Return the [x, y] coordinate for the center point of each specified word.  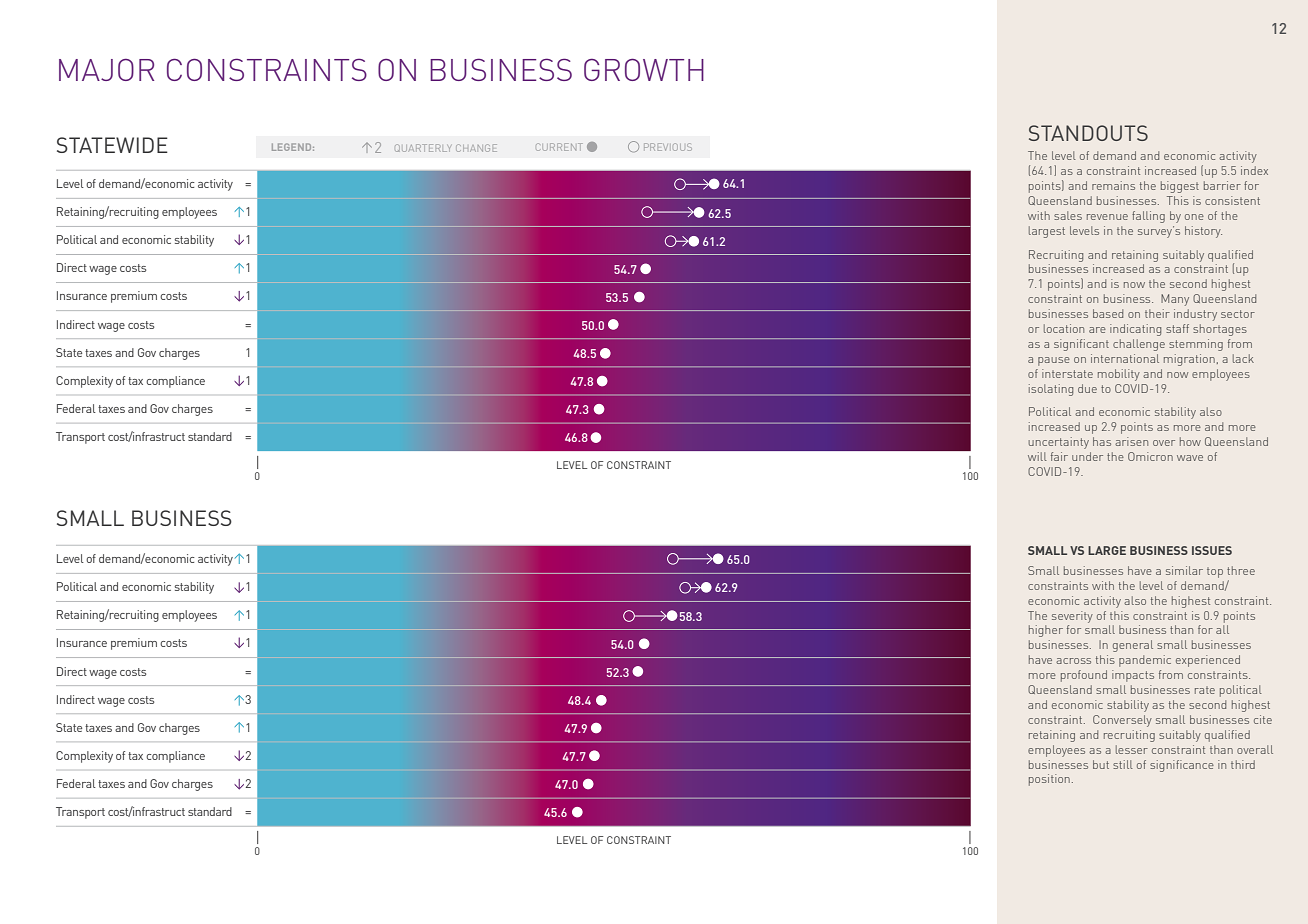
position [1049, 780]
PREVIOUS [668, 147]
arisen [1131, 441]
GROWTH [644, 69]
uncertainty [1059, 443]
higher [1046, 631]
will [1037, 456]
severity [1072, 617]
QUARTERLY [423, 148]
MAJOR [106, 70]
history [1203, 232]
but [1101, 764]
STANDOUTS [1088, 133]
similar [1184, 570]
